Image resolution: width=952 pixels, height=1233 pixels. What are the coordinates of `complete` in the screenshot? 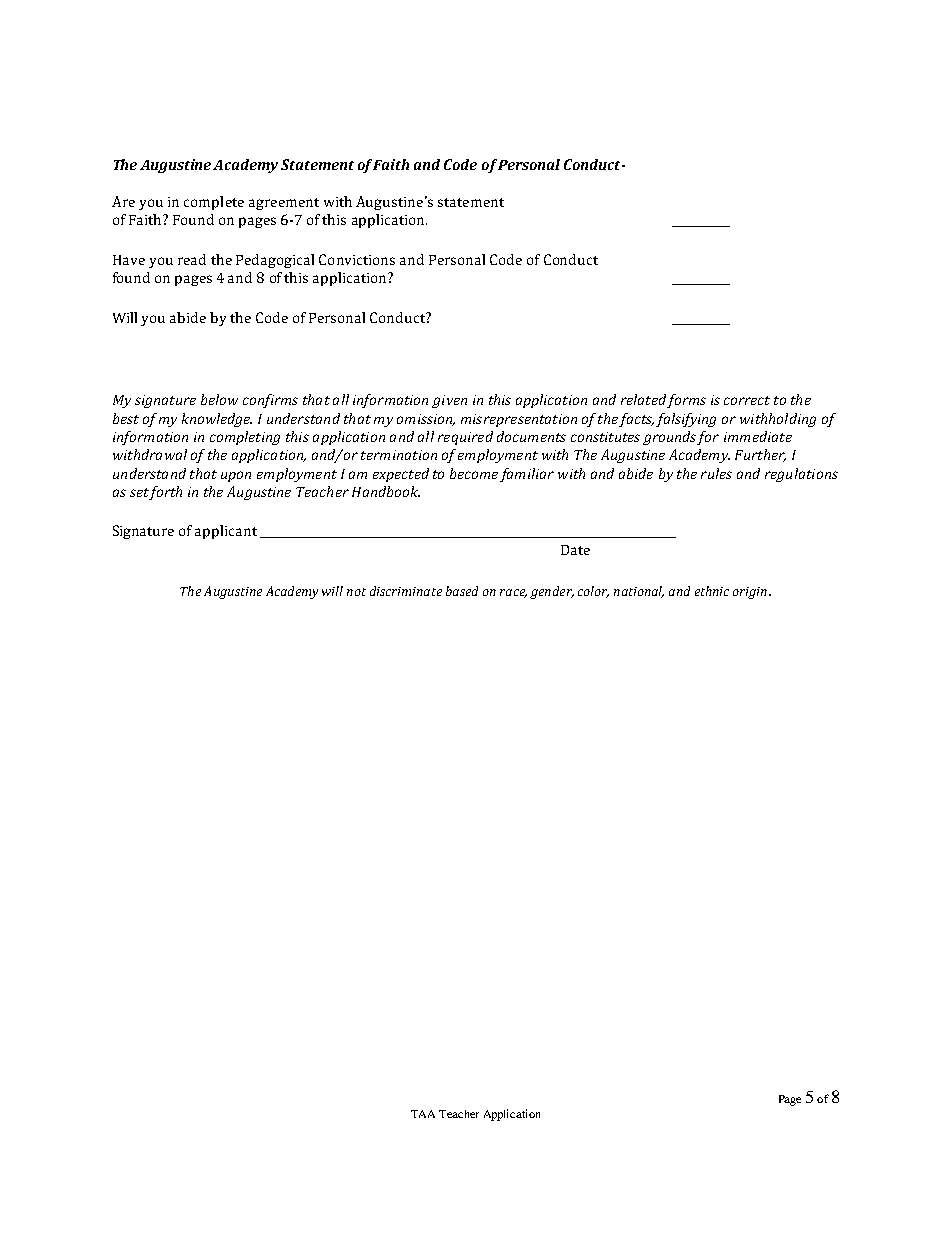 It's located at (214, 203).
